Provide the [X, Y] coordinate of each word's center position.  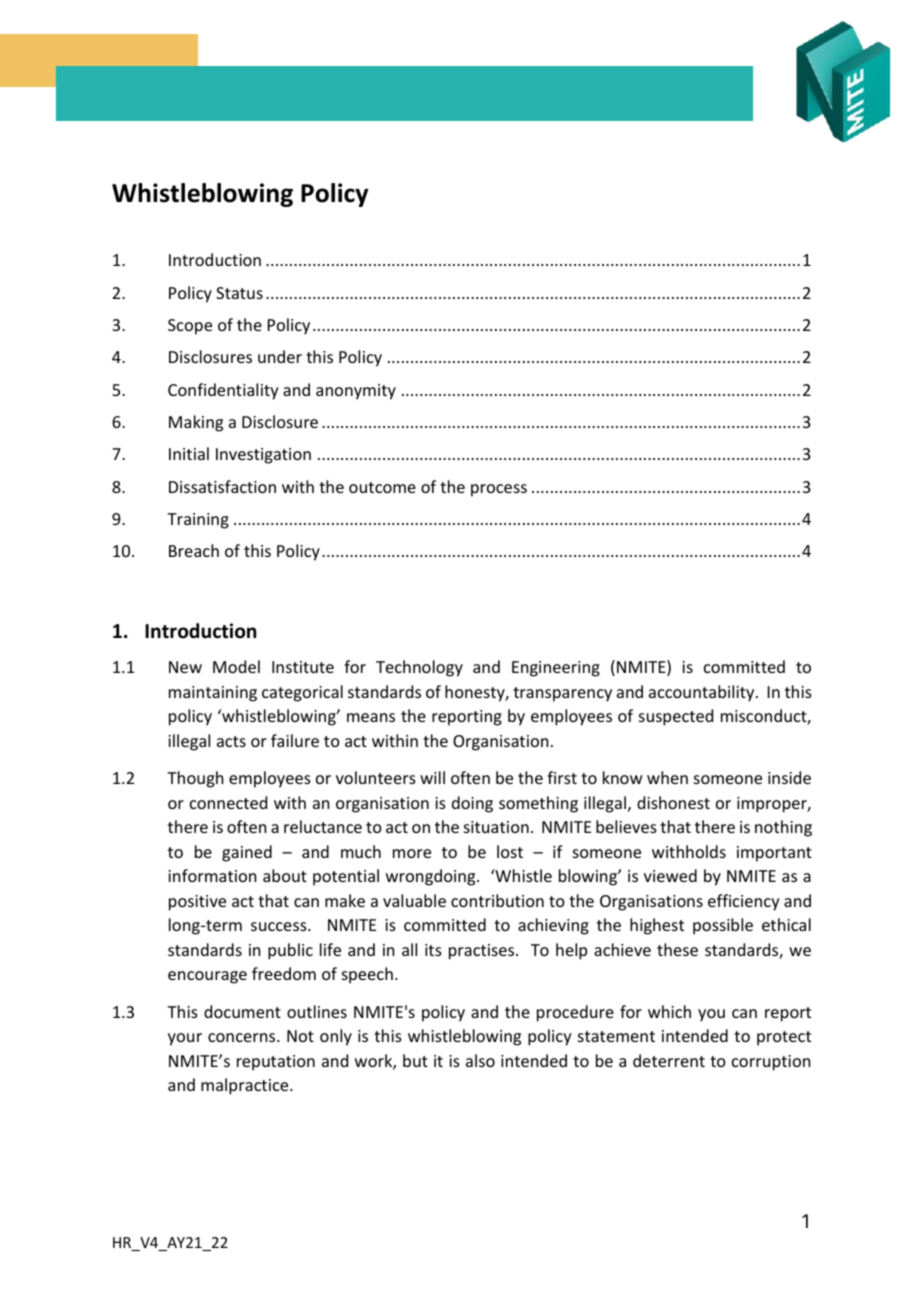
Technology [419, 668]
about [285, 875]
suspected [676, 717]
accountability [703, 693]
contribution [497, 900]
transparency [562, 694]
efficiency [744, 902]
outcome [382, 487]
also [480, 1060]
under [280, 356]
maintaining [213, 694]
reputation [276, 1063]
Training [198, 521]
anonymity [356, 392]
